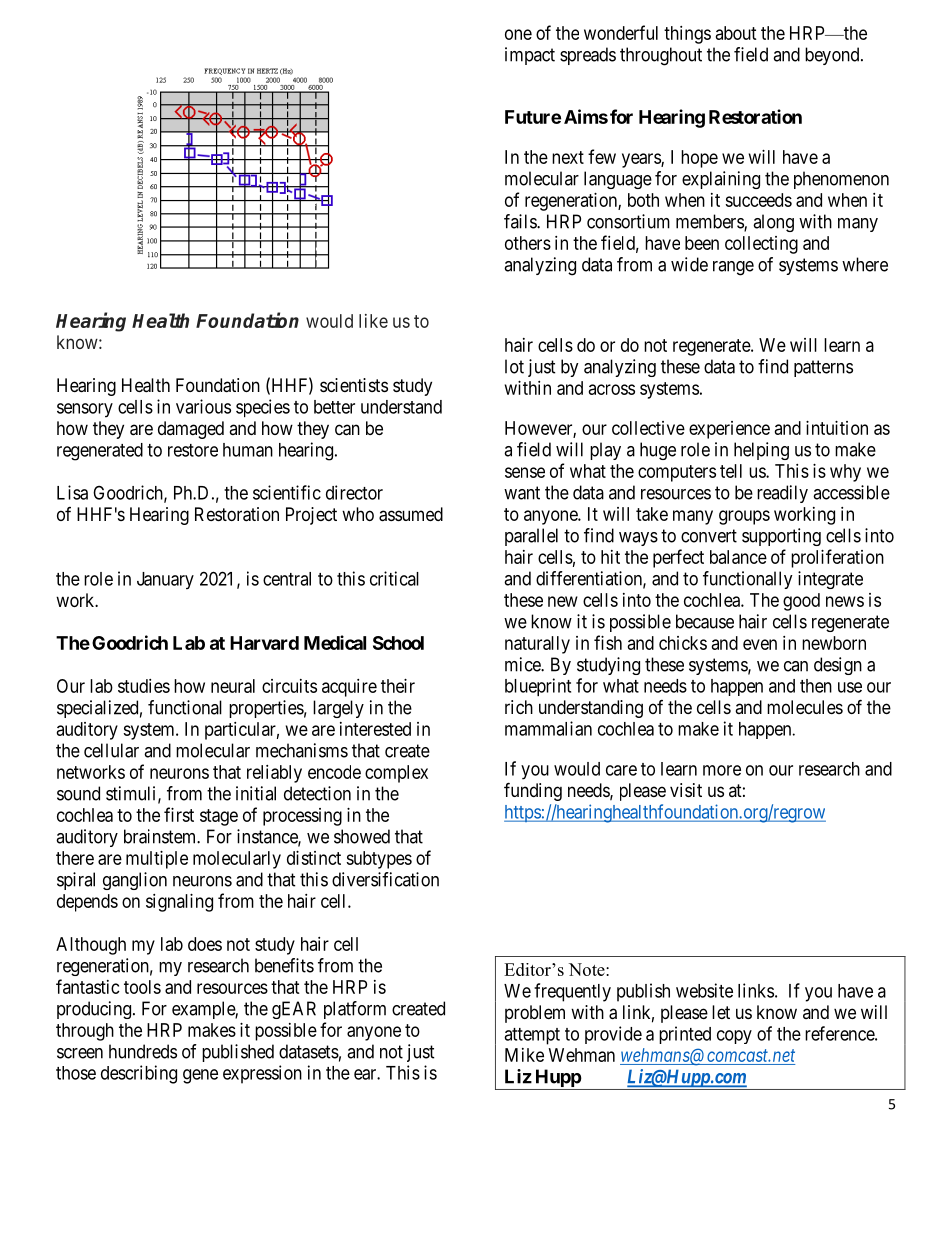  Describe the element at coordinates (805, 707) in the document. I see `molecules` at that location.
